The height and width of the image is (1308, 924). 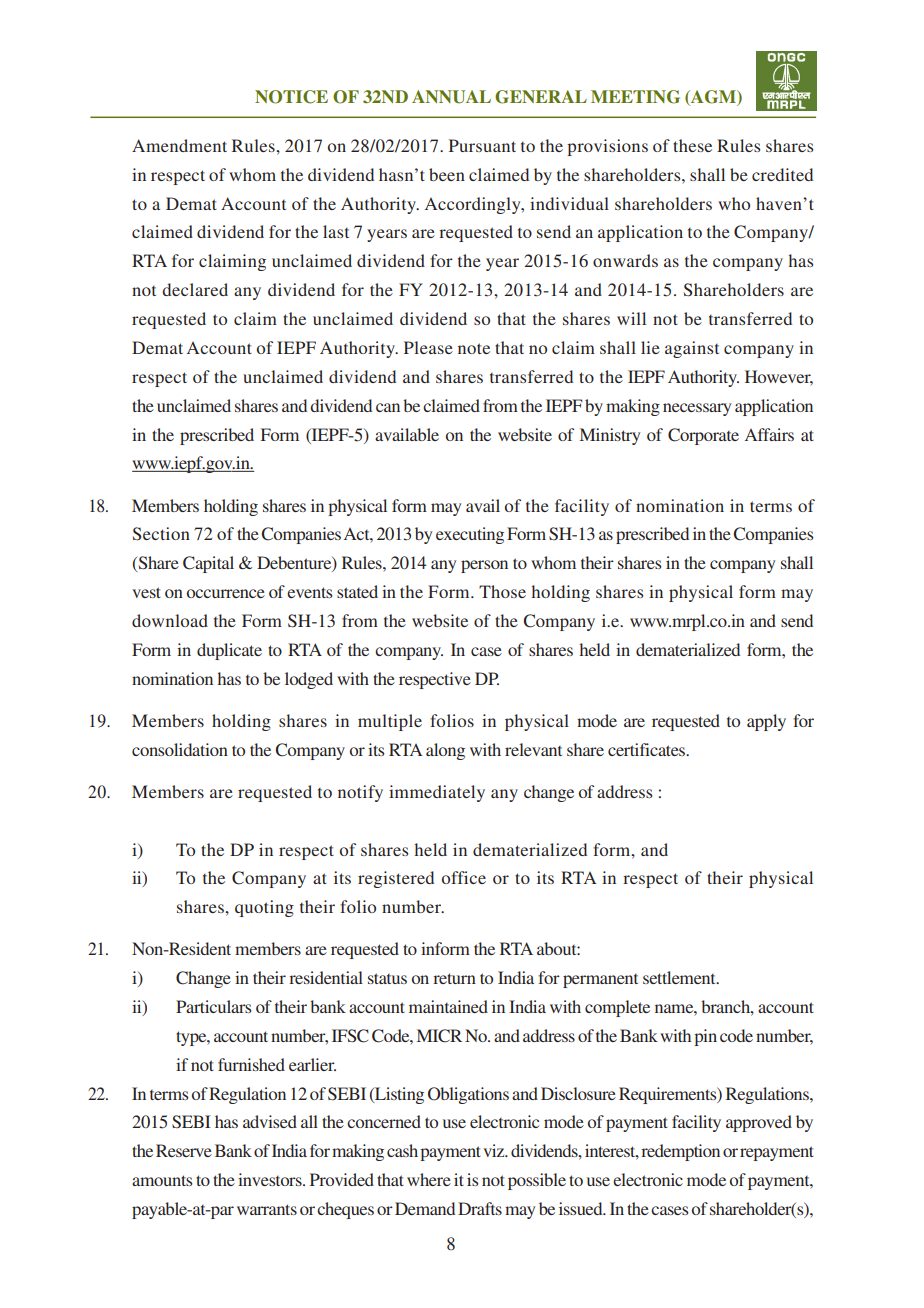 I want to click on duplicate, so click(x=229, y=651).
